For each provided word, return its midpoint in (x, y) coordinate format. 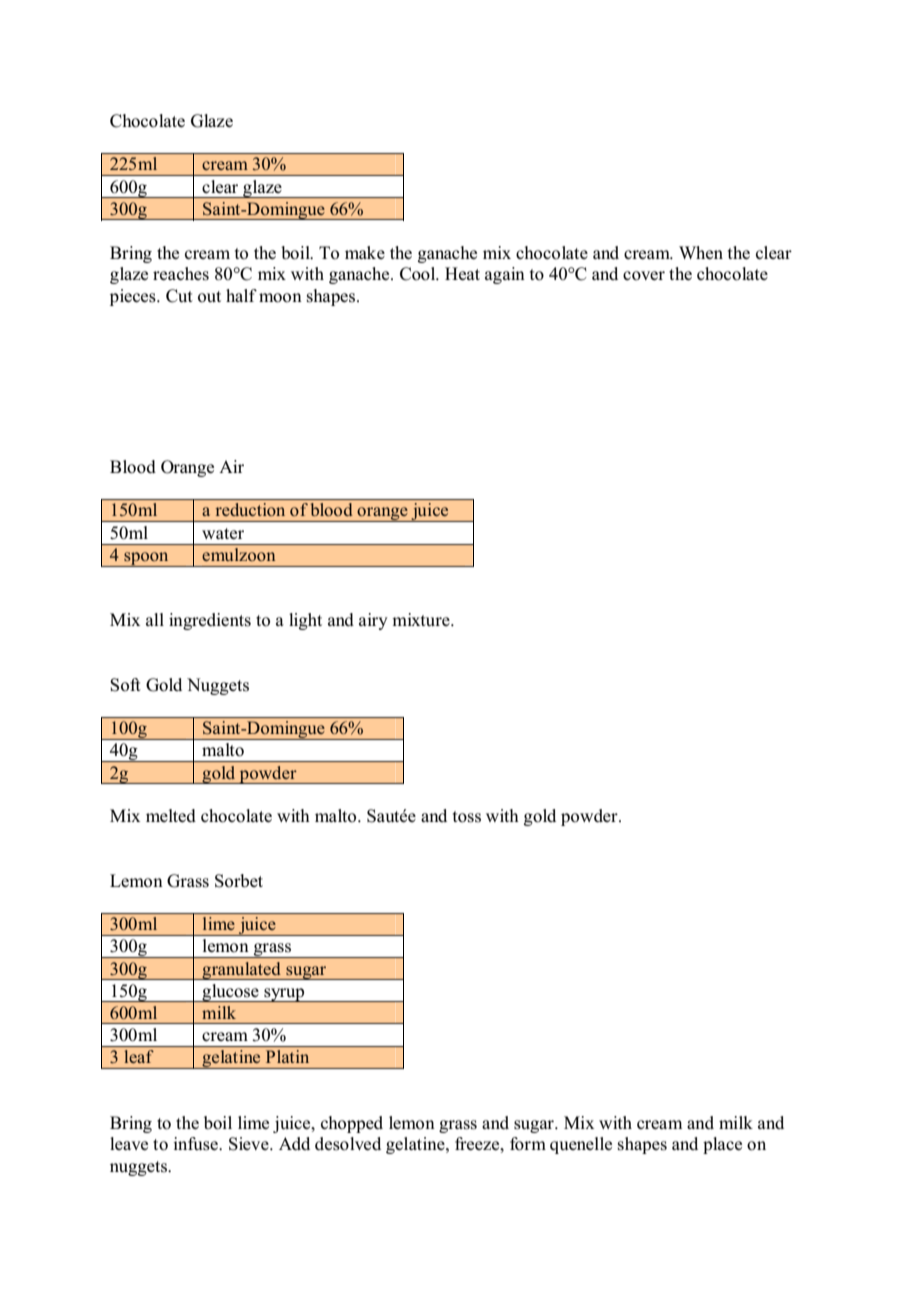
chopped (352, 1124)
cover (644, 276)
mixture (422, 619)
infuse (197, 1144)
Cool (419, 274)
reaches (181, 274)
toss (467, 817)
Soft (125, 685)
